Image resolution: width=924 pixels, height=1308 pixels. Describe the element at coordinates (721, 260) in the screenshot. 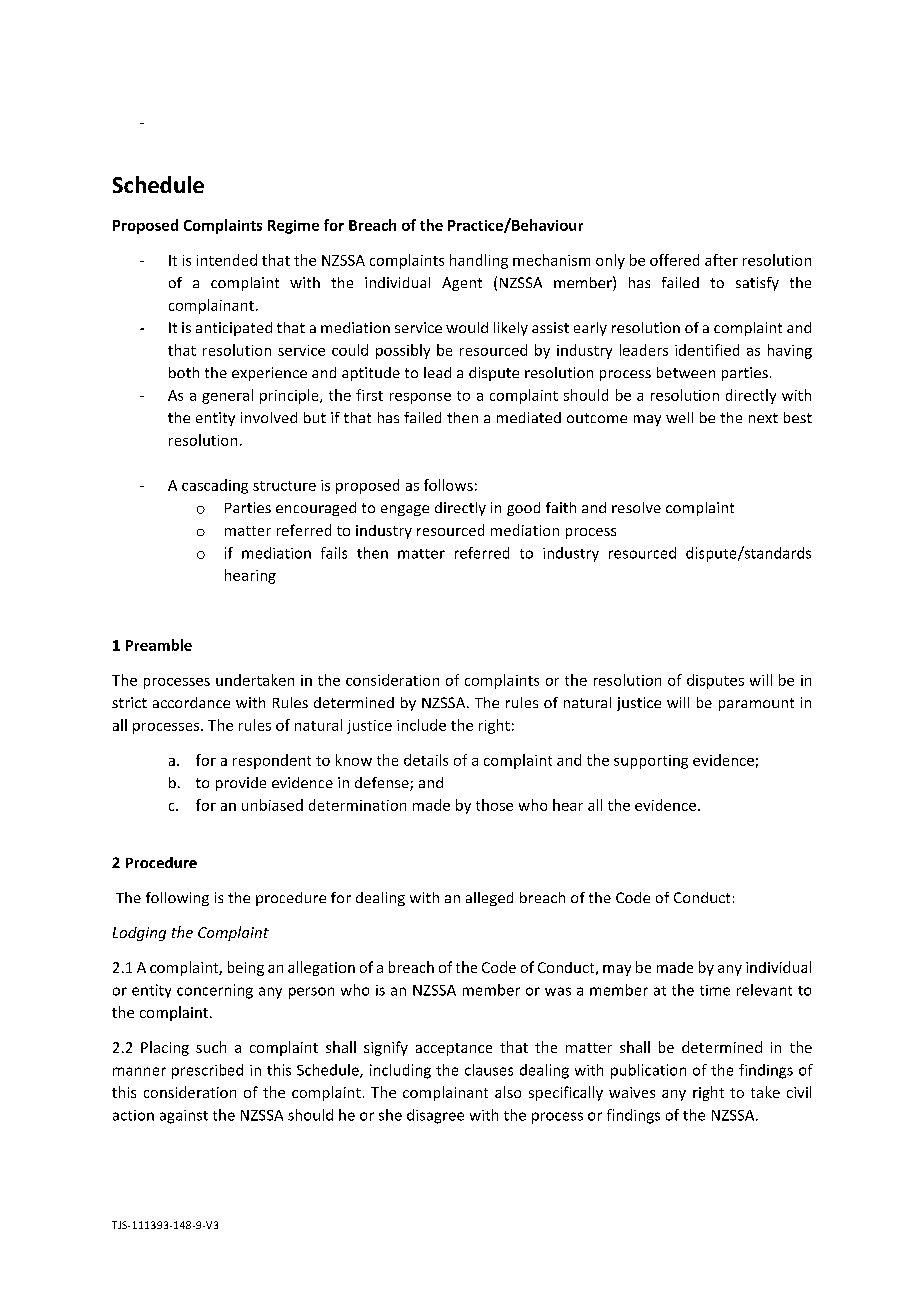

I see `after` at that location.
